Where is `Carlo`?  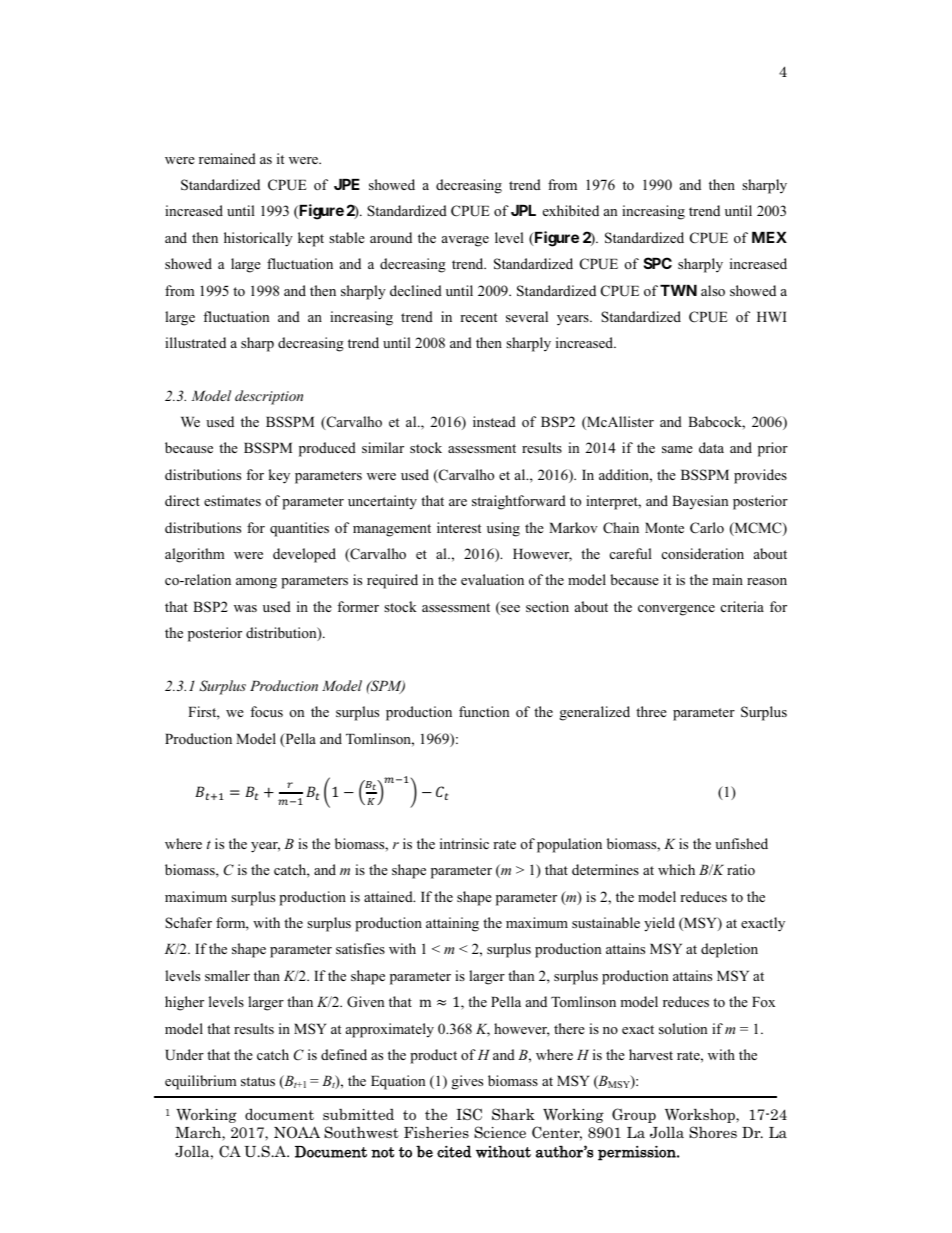 Carlo is located at coordinates (707, 528).
